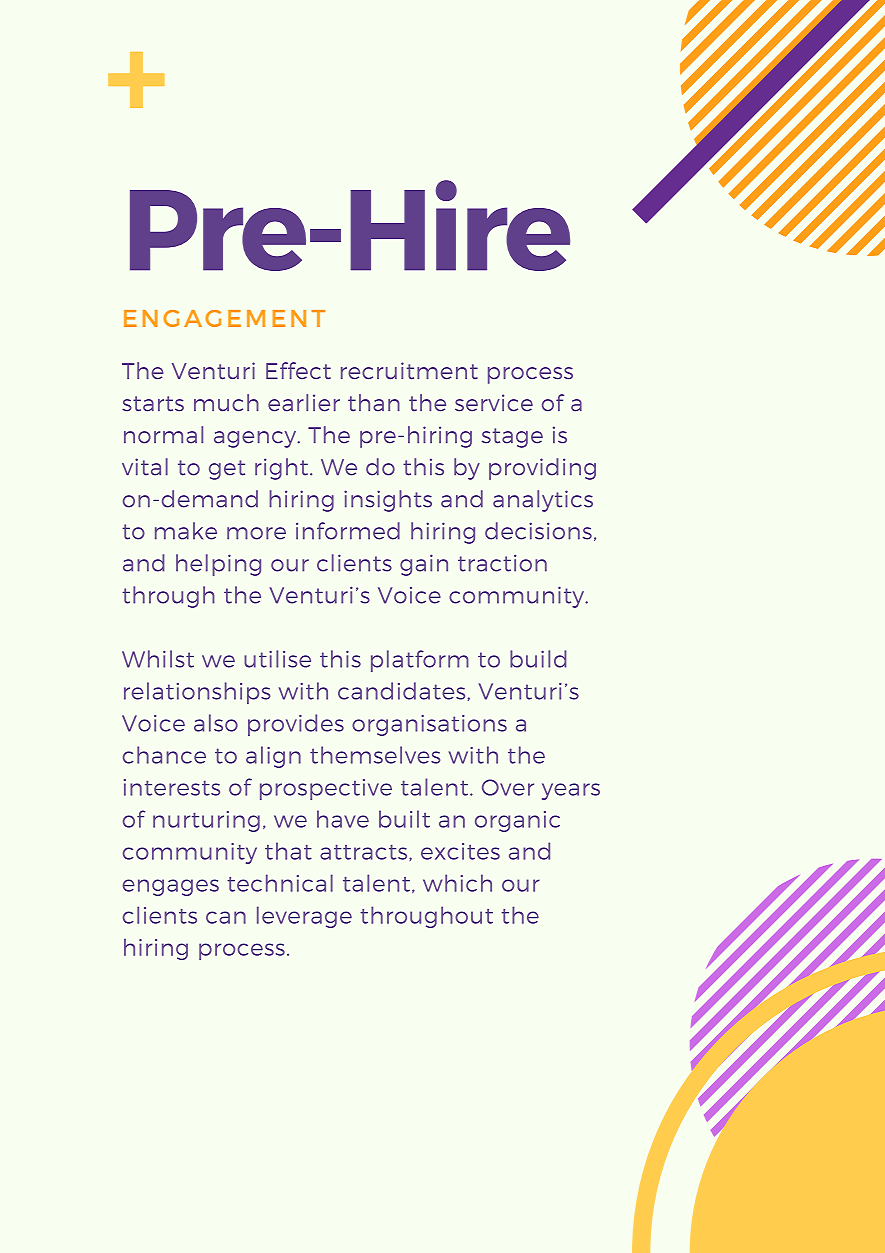 This screenshot has width=885, height=1253. Describe the element at coordinates (171, 887) in the screenshot. I see `engages` at that location.
